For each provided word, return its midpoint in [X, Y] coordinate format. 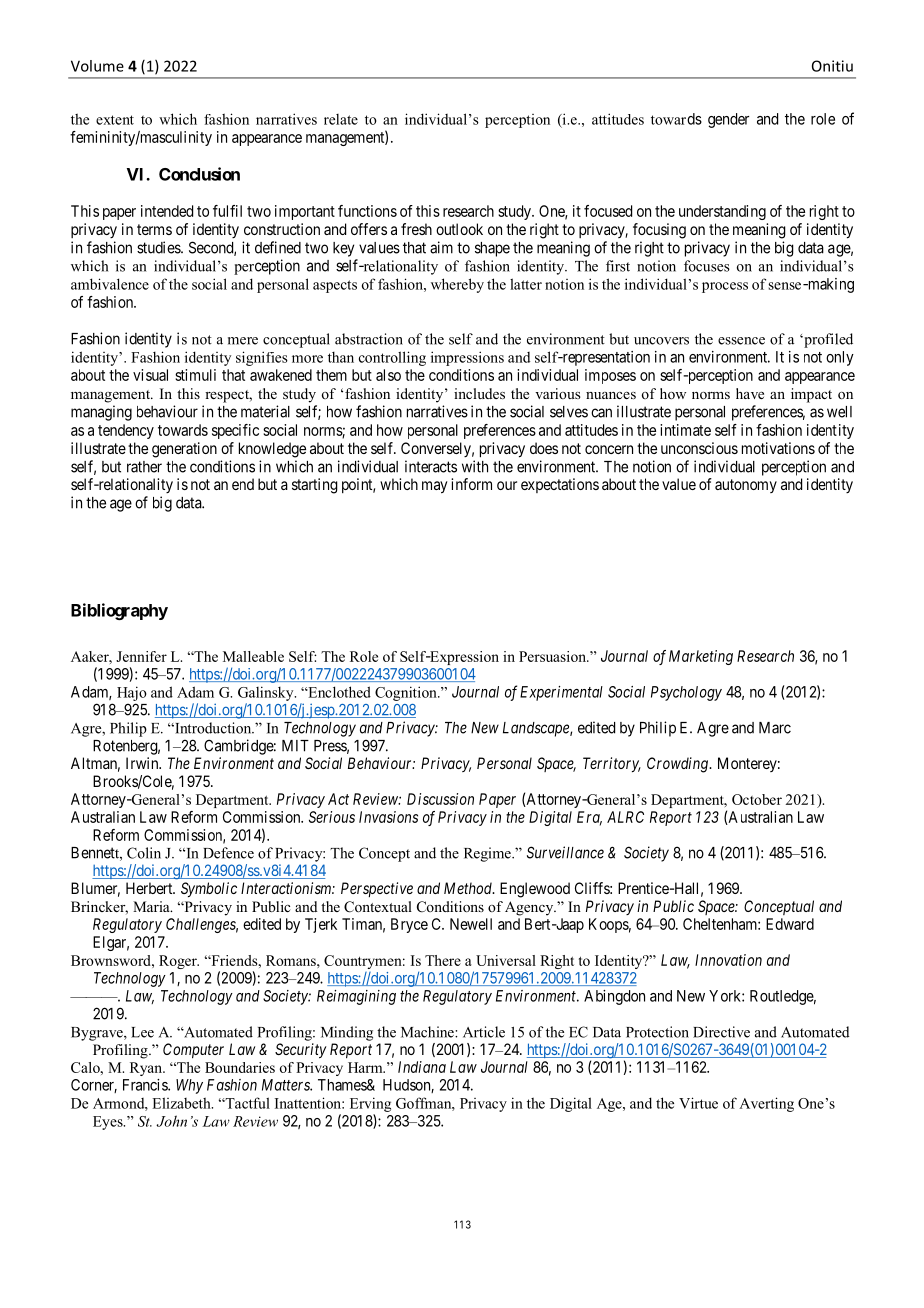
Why [189, 1086]
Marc [775, 728]
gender [728, 120]
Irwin [143, 763]
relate [341, 119]
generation [184, 450]
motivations [778, 448]
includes [479, 393]
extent [115, 120]
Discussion [440, 799]
